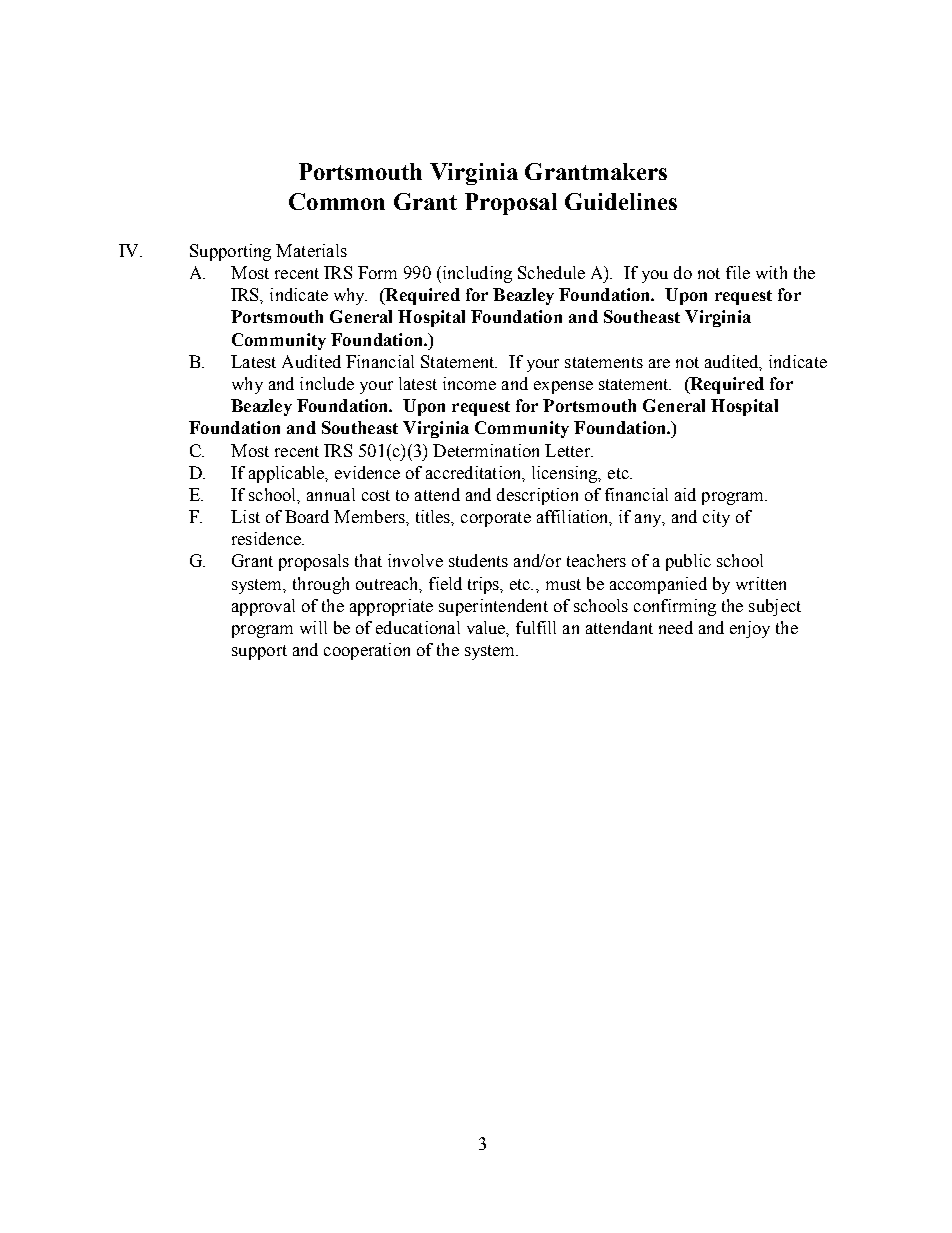 The height and width of the document is (1233, 952). I want to click on Guidelines, so click(621, 201).
